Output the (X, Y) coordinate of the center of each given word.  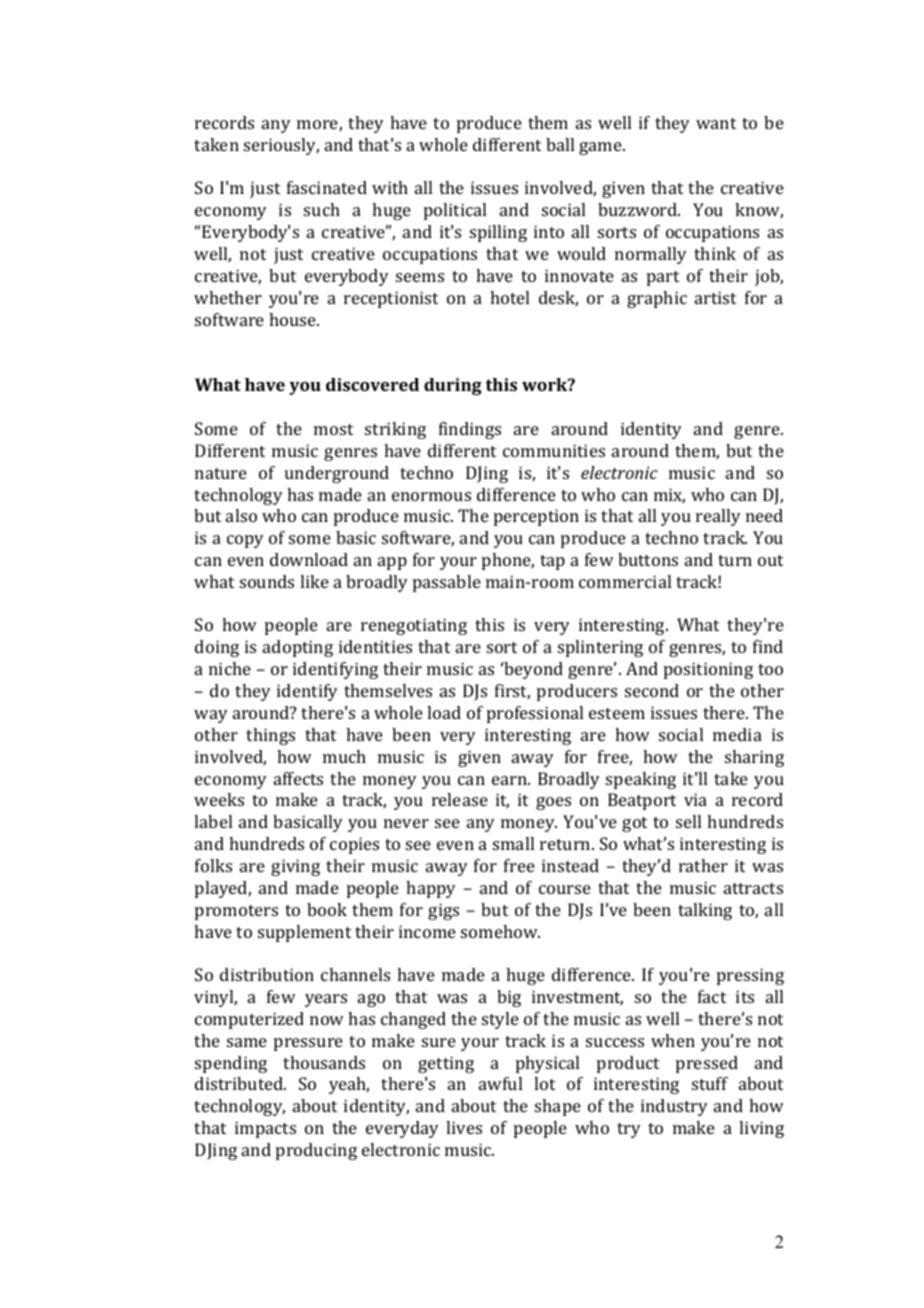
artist (715, 297)
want (716, 123)
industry (674, 1107)
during (453, 386)
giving (295, 867)
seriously (281, 146)
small (513, 843)
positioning (708, 670)
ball (560, 144)
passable (447, 583)
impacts (265, 1129)
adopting (298, 648)
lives (464, 1127)
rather (703, 865)
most (333, 429)
